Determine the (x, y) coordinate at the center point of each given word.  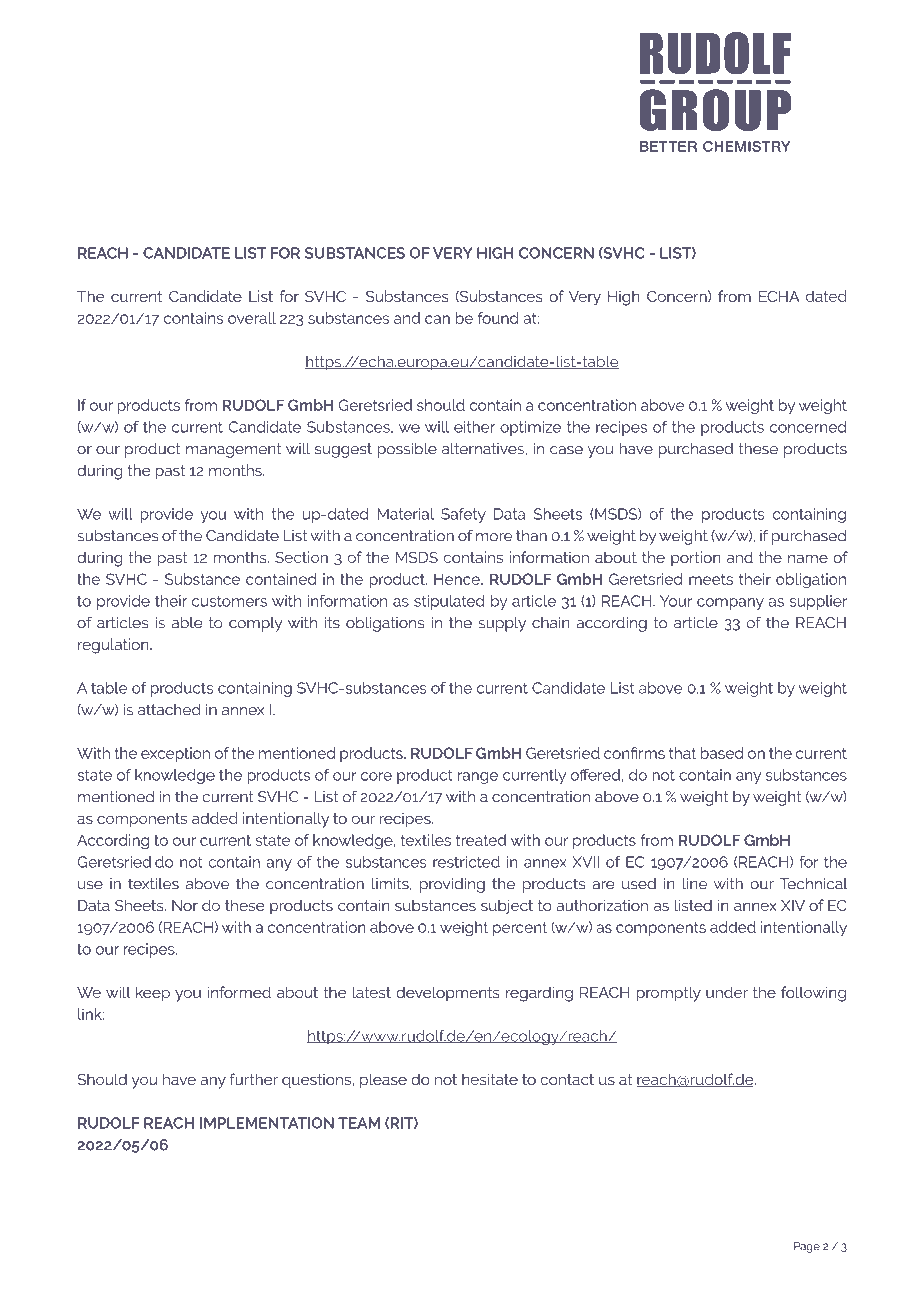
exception (175, 754)
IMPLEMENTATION (267, 1123)
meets (711, 579)
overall (252, 318)
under (727, 992)
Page (807, 1247)
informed (239, 992)
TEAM (359, 1123)
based (721, 753)
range (478, 778)
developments (448, 993)
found (498, 318)
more (494, 537)
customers (229, 601)
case (566, 450)
